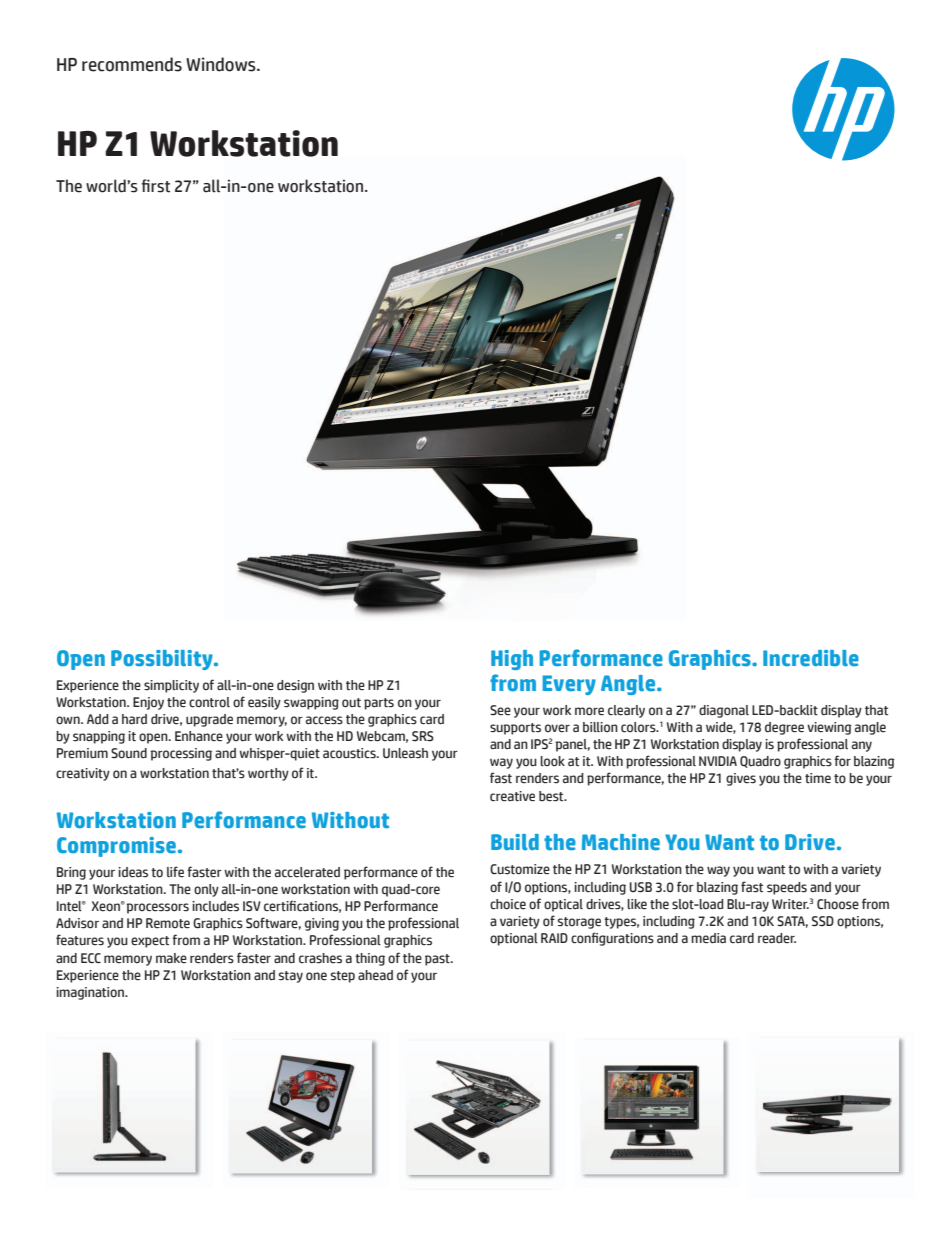  Describe the element at coordinates (423, 736) in the screenshot. I see `SRS` at that location.
